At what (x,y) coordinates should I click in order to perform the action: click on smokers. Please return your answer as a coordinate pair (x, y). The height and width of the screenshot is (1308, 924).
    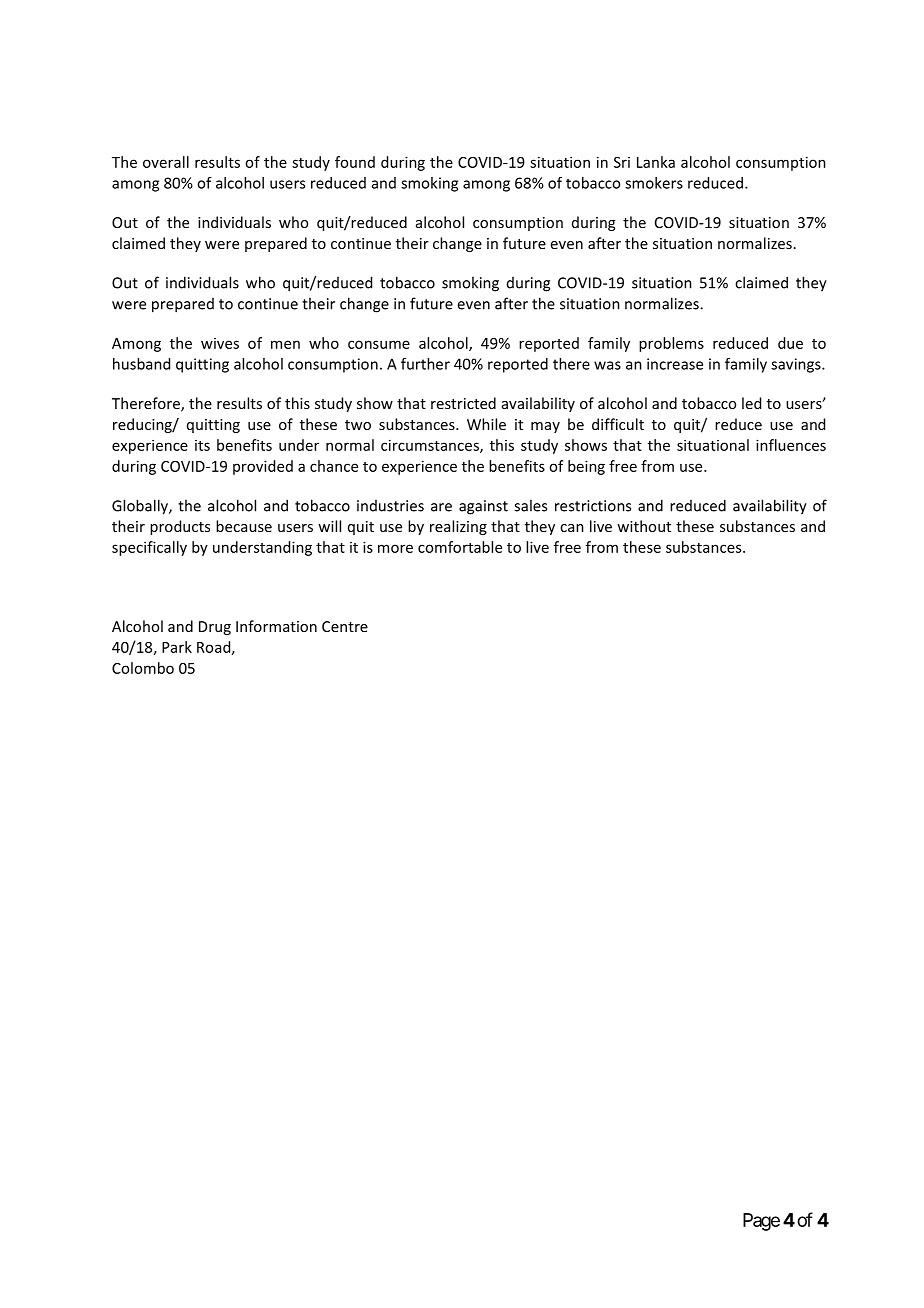
    Looking at the image, I should click on (654, 183).
